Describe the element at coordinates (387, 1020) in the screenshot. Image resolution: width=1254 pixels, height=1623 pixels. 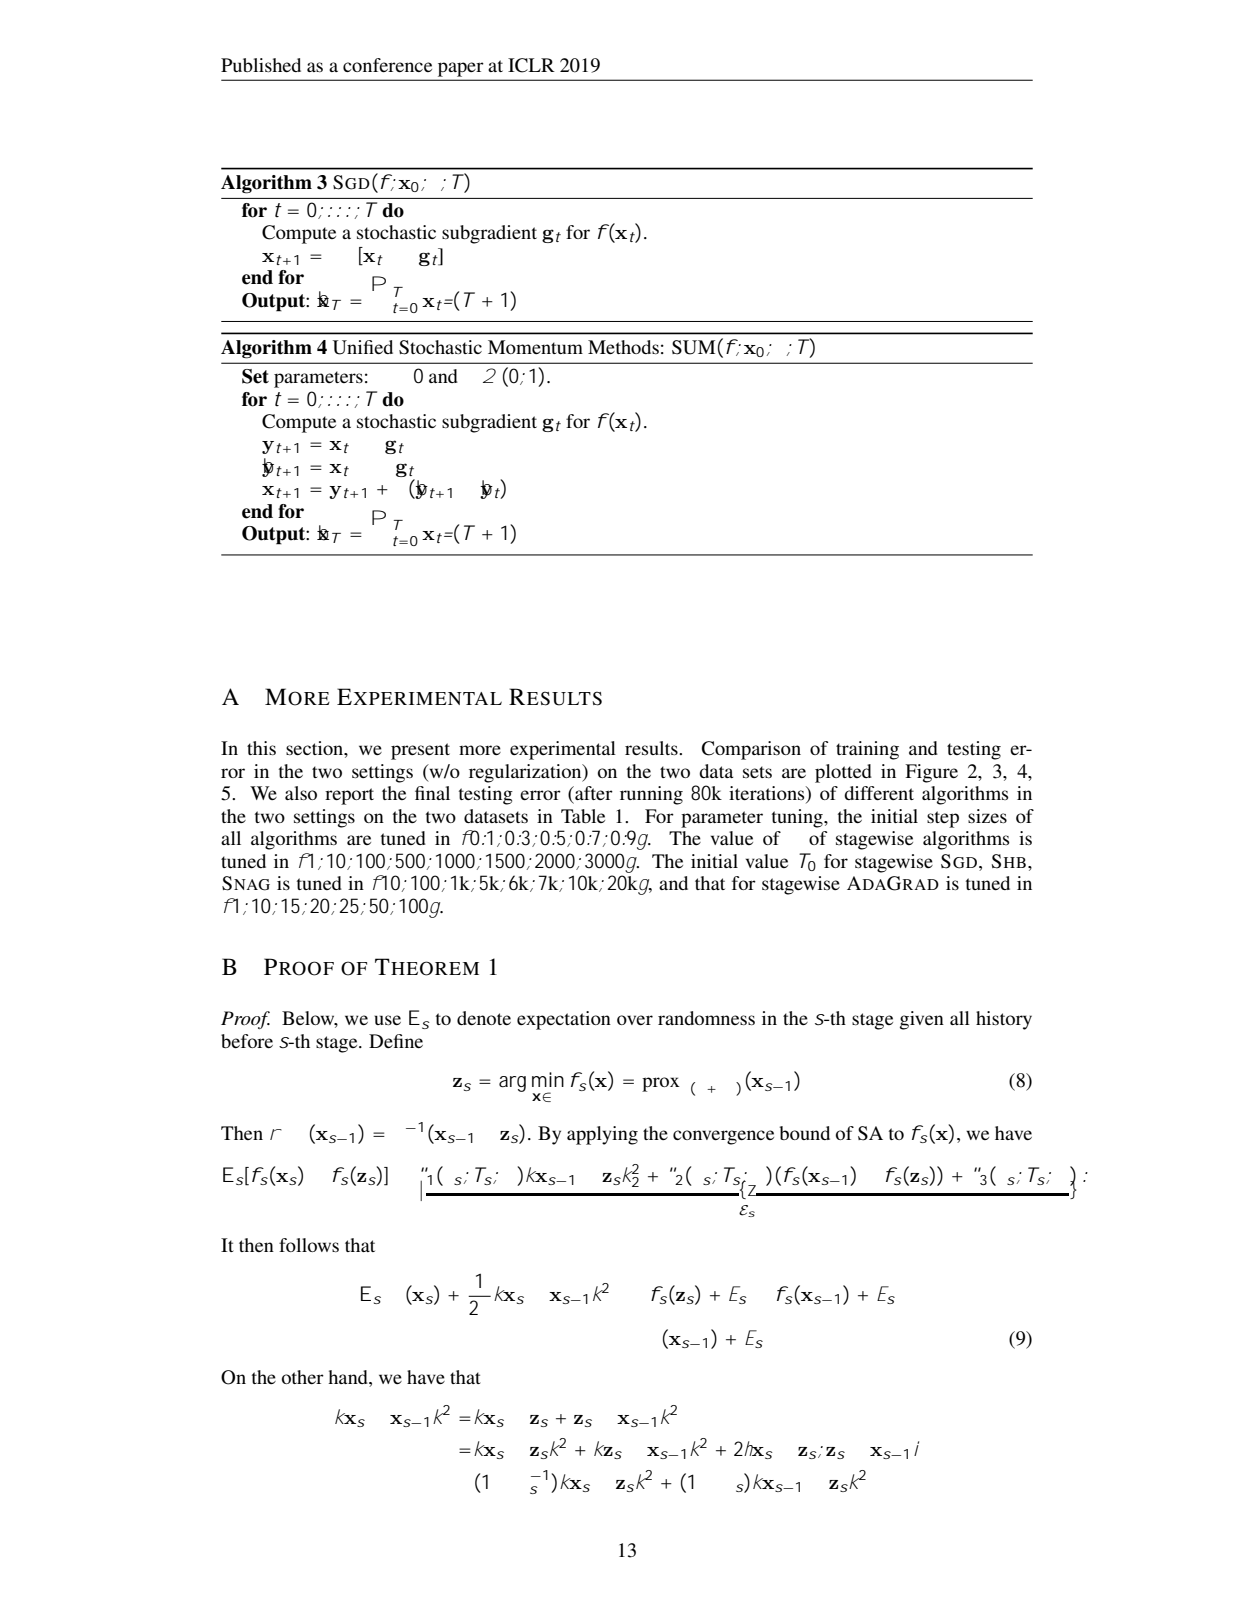
I see `use` at that location.
